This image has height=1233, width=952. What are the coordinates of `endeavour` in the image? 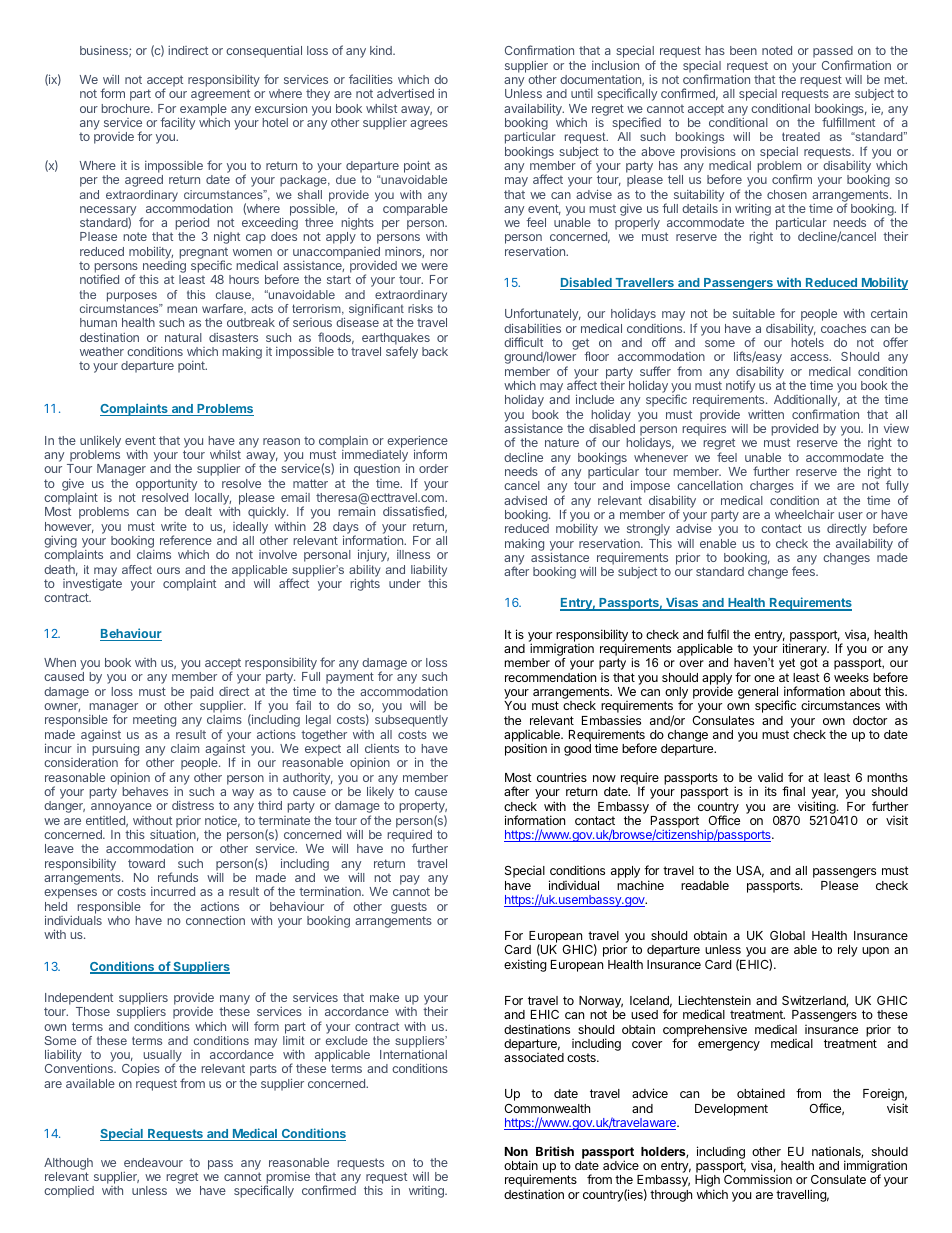 It's located at (153, 1162).
